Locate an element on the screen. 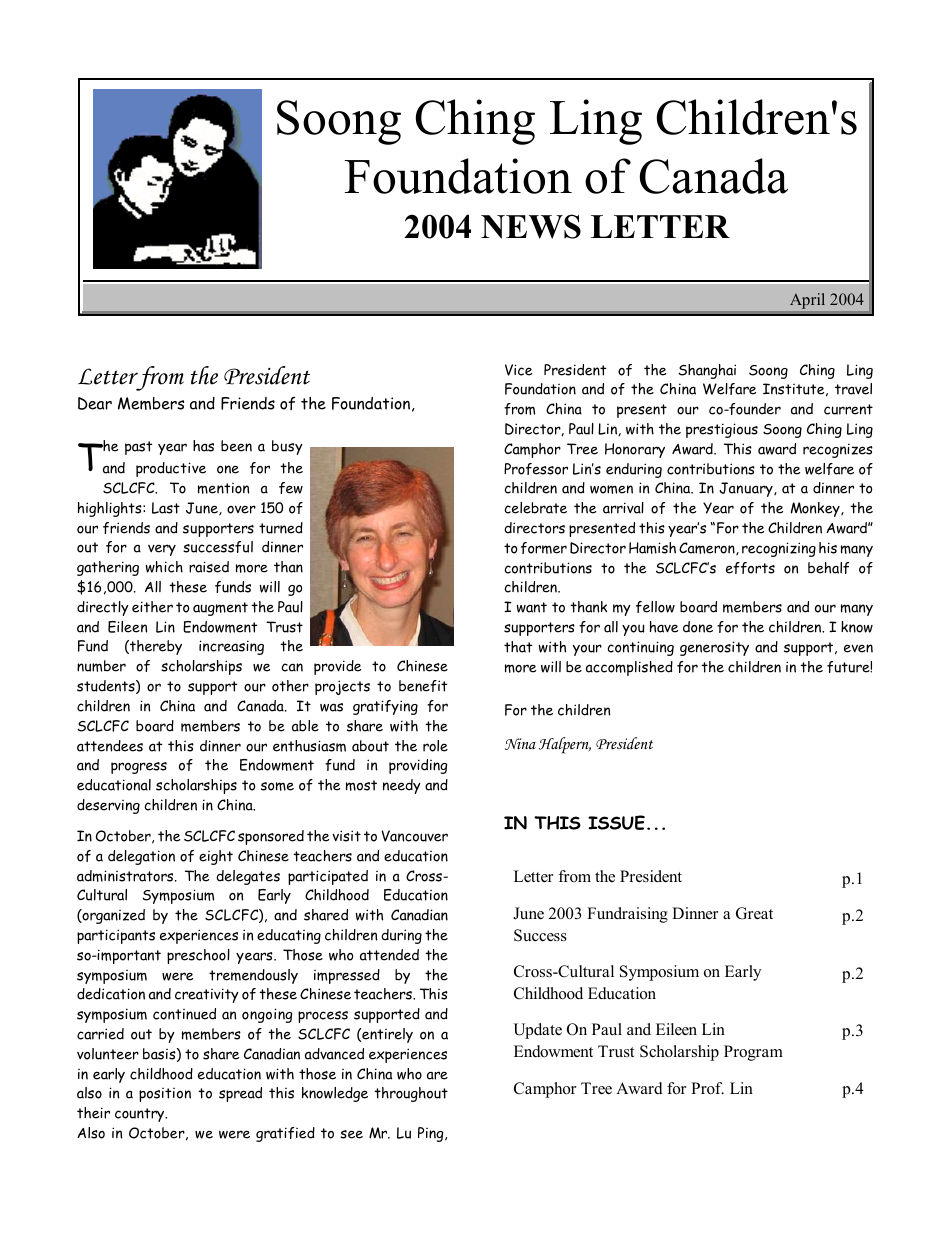 Image resolution: width=952 pixels, height=1233 pixels. NEWS is located at coordinates (531, 226).
